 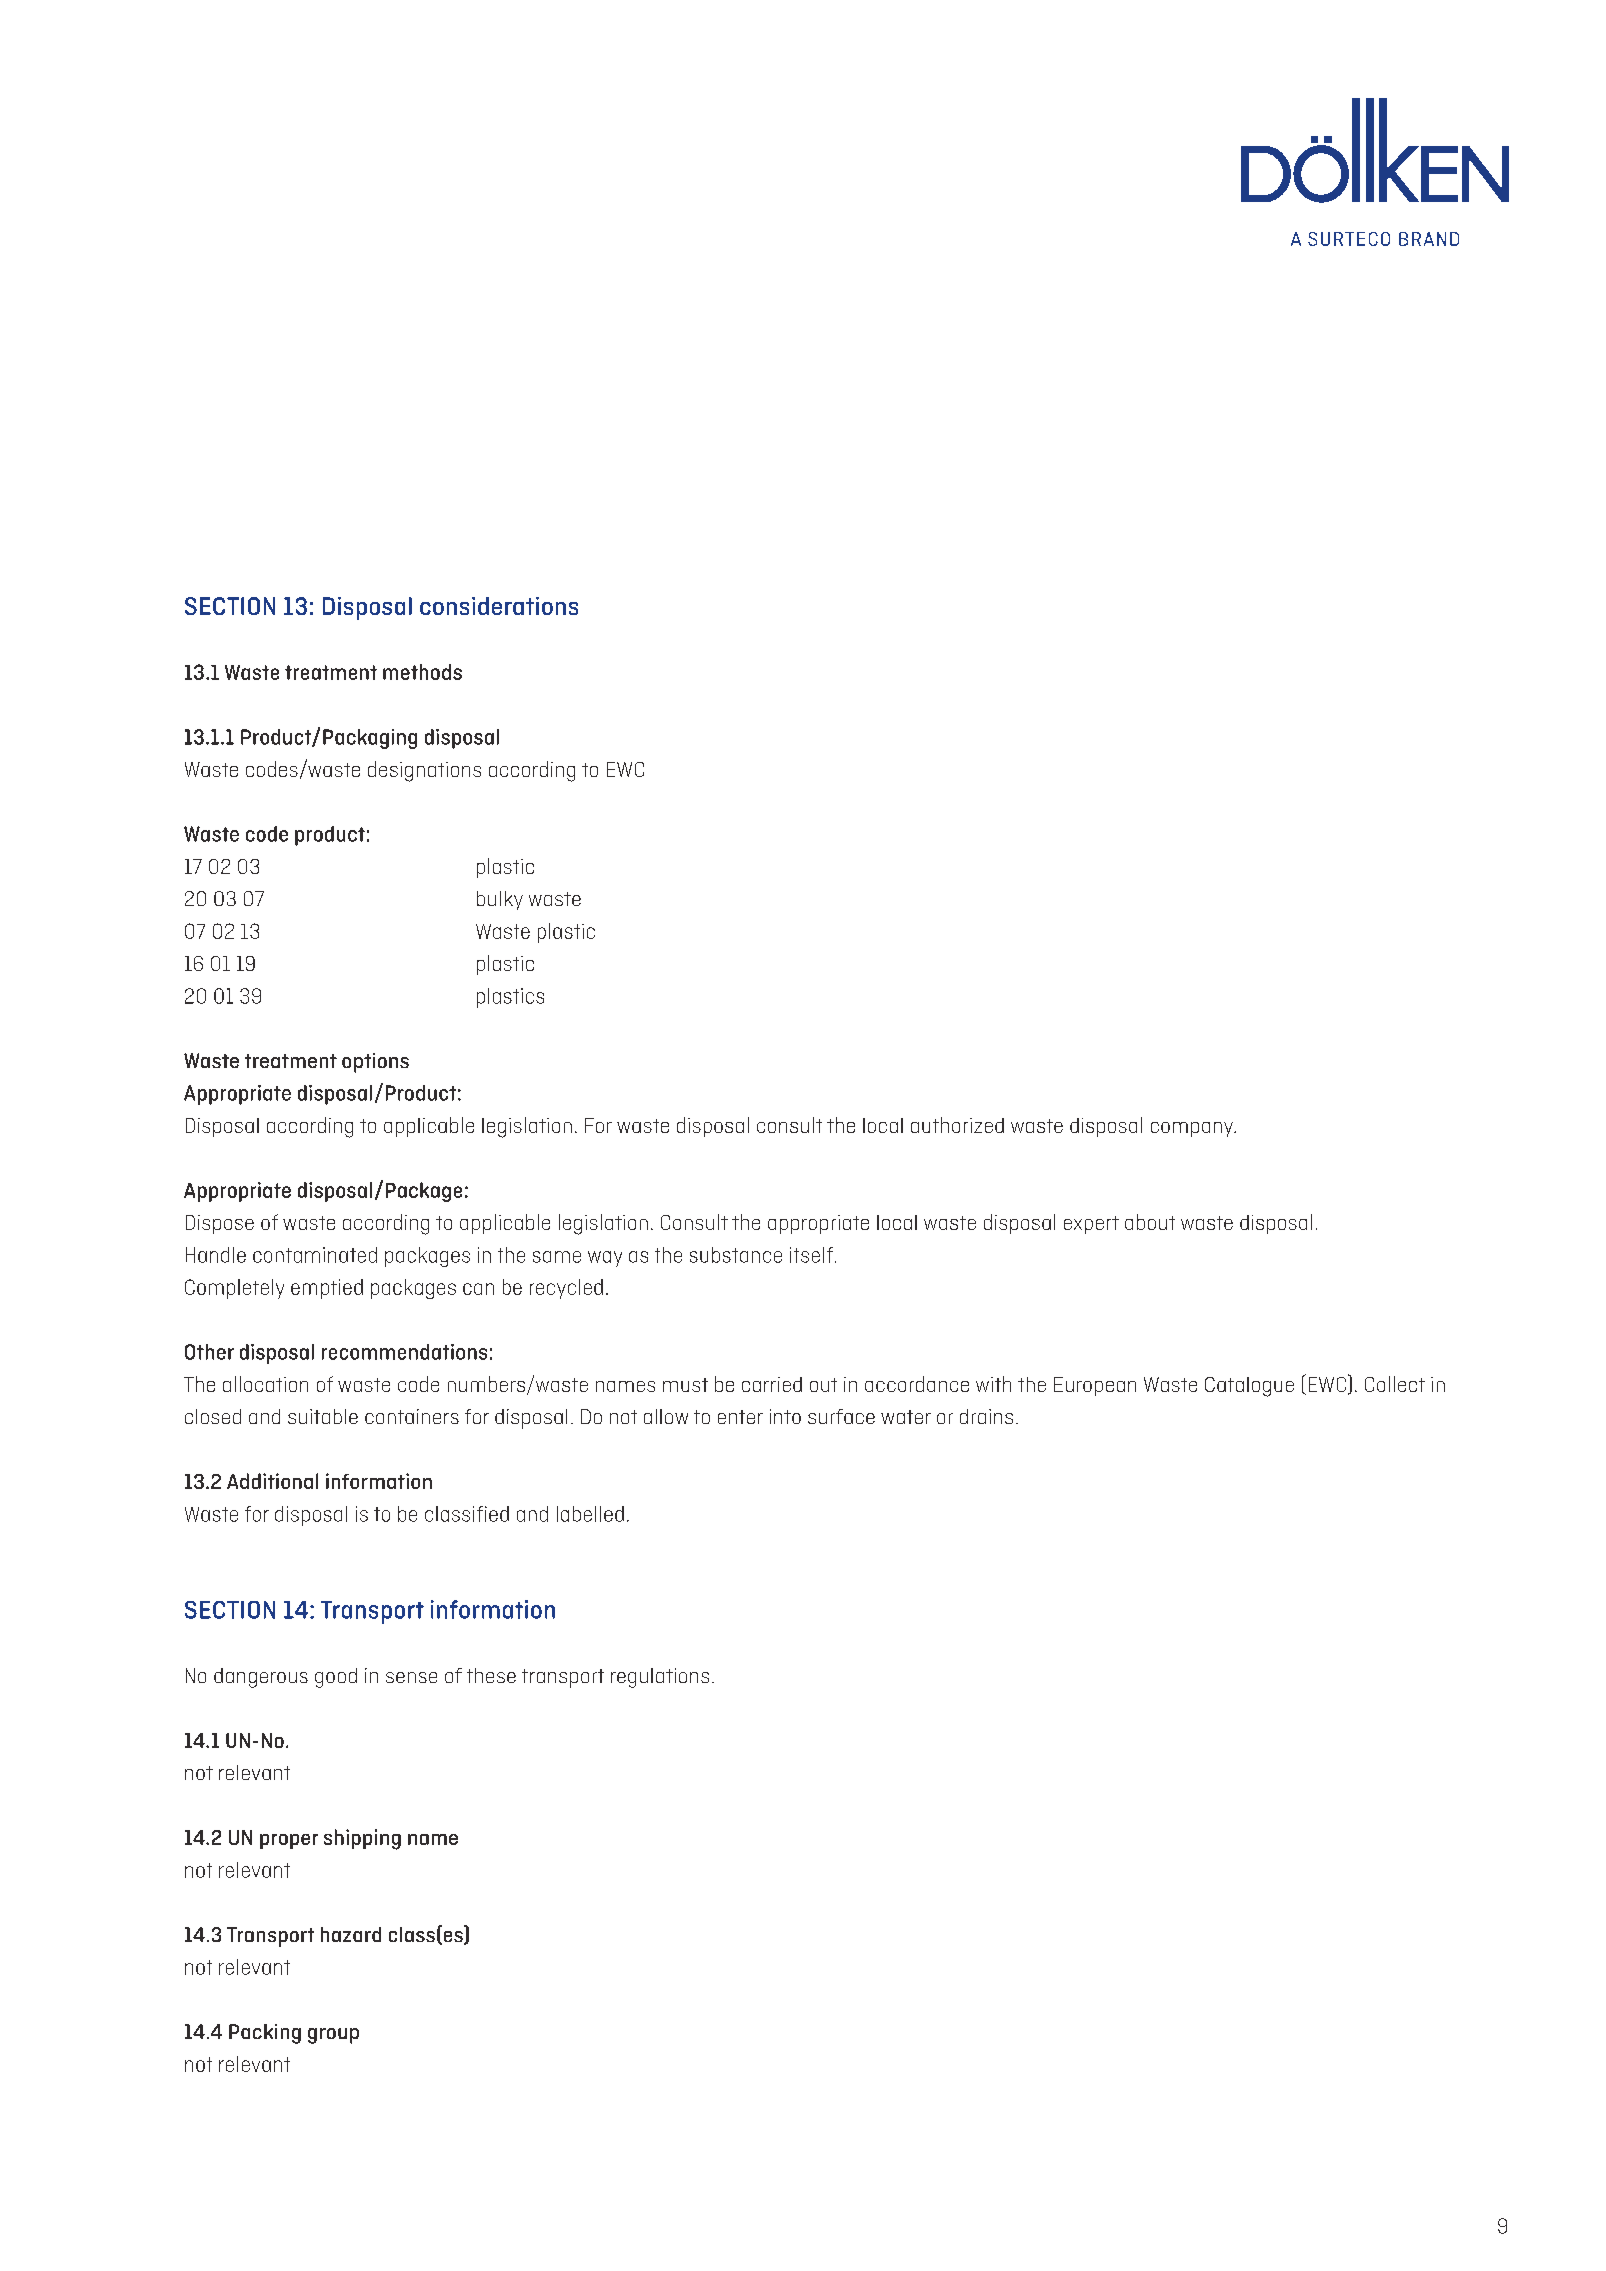 I want to click on considerations, so click(x=499, y=606).
